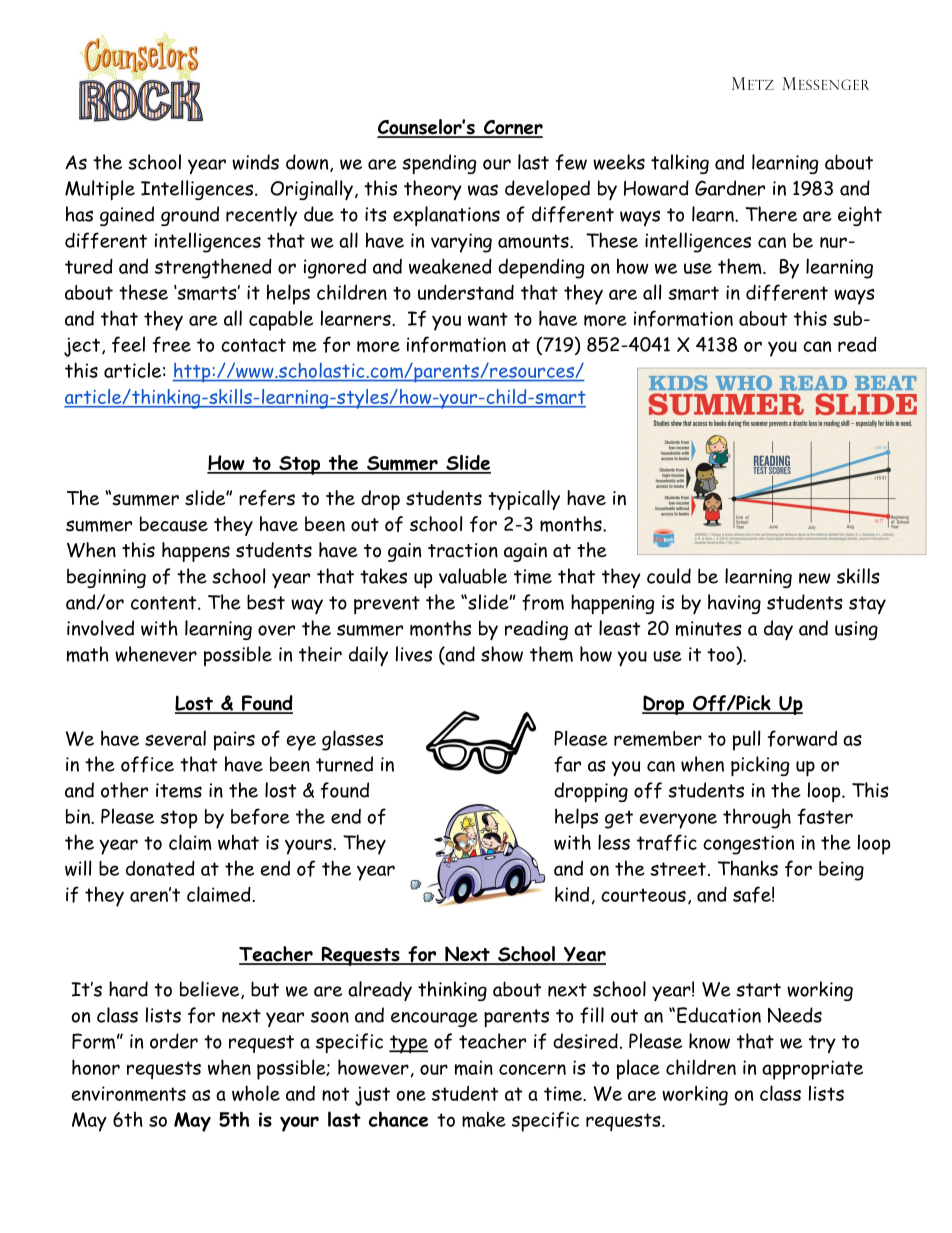  What do you see at coordinates (730, 188) in the page?
I see `Gardner` at bounding box center [730, 188].
